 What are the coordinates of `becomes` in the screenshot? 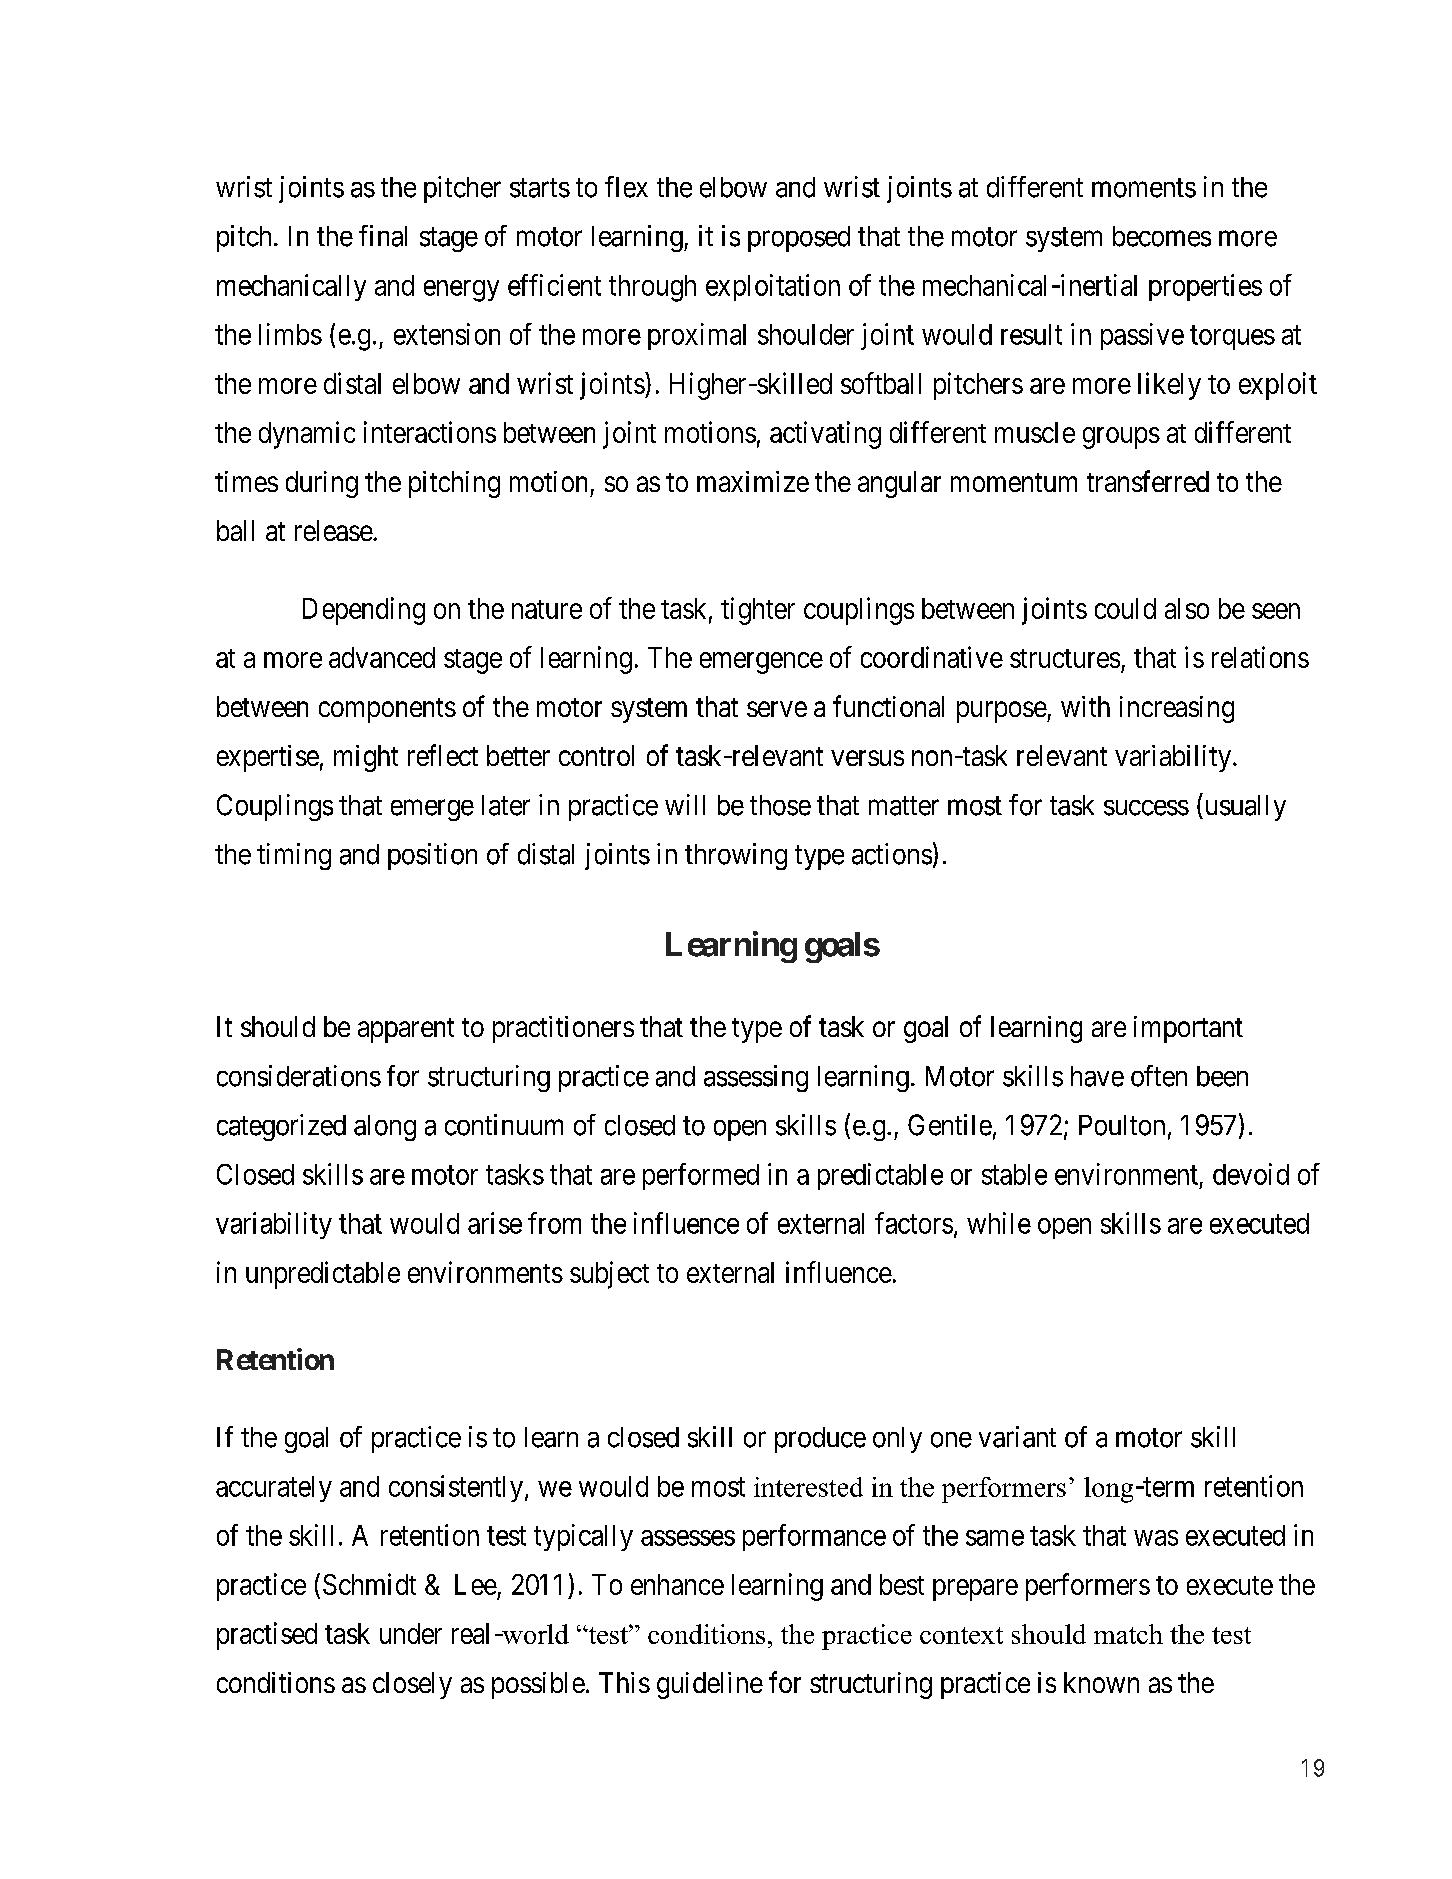 It's located at (1162, 236).
